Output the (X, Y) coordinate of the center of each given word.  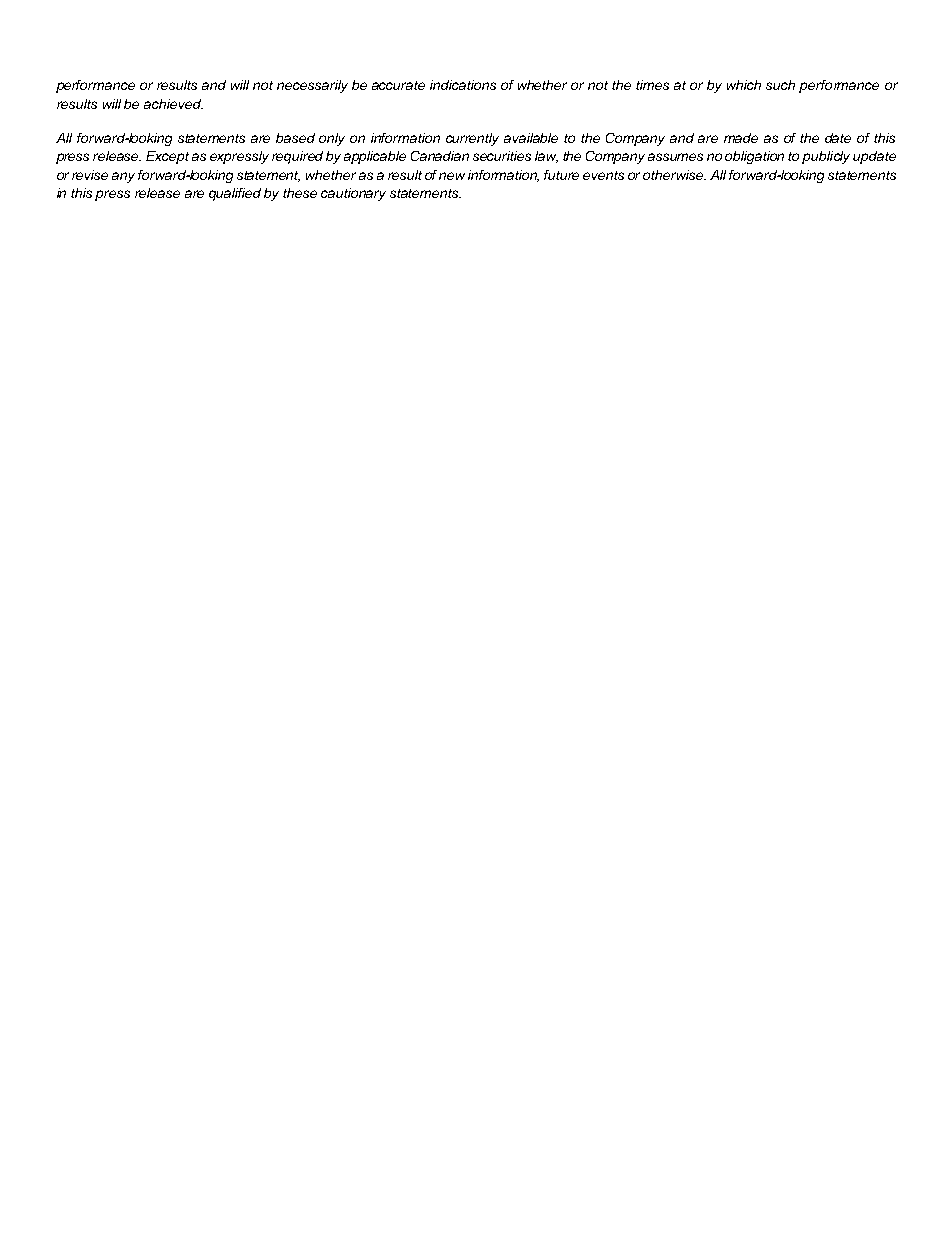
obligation (754, 157)
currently (472, 139)
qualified (235, 194)
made (741, 138)
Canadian (440, 156)
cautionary (353, 194)
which (744, 85)
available (531, 138)
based (295, 138)
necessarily (312, 86)
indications (463, 85)
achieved (173, 104)
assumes (675, 157)
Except (167, 157)
